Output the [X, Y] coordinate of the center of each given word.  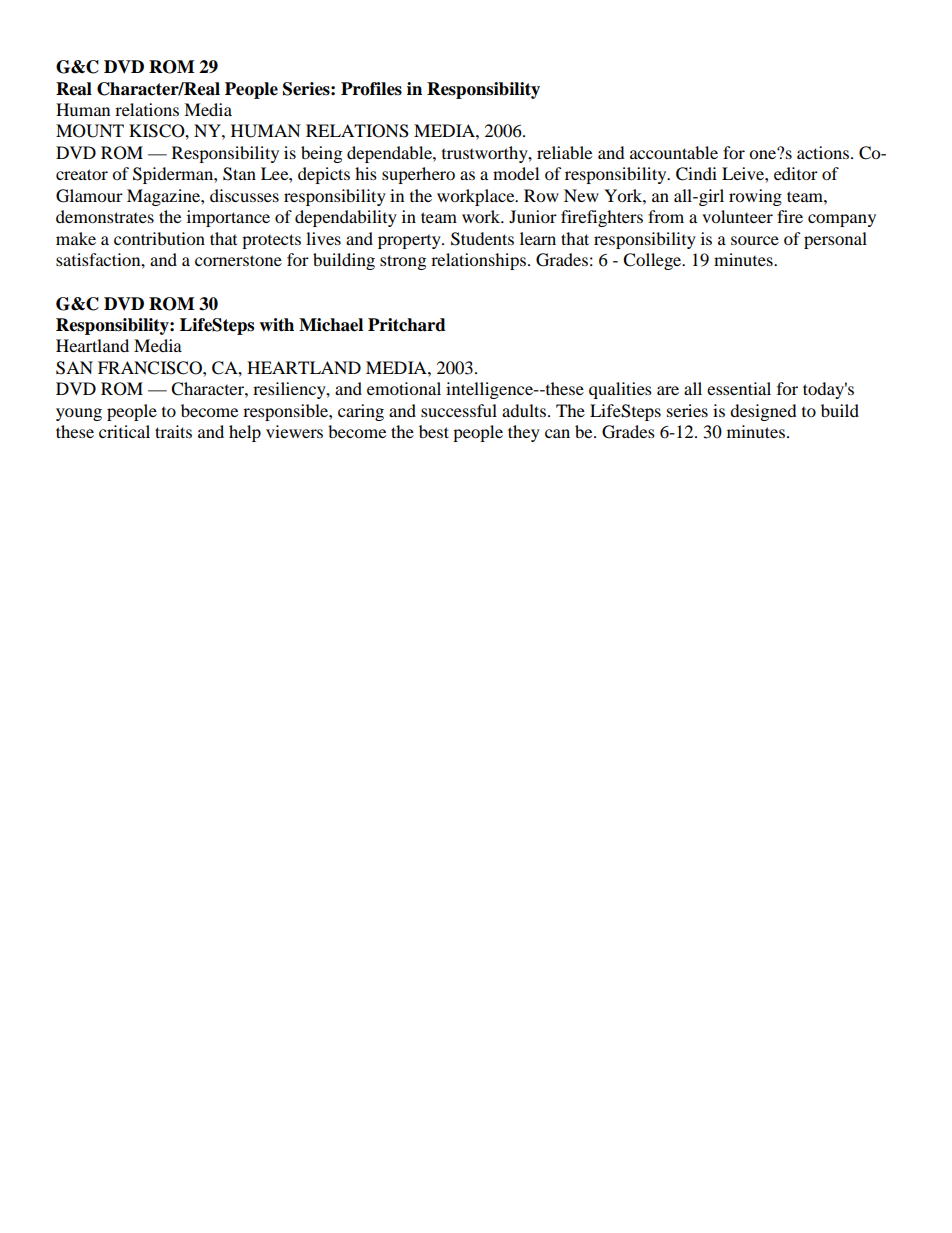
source [755, 240]
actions [823, 152]
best [434, 431]
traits [173, 431]
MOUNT [90, 131]
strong [403, 262]
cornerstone [238, 260]
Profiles [371, 89]
